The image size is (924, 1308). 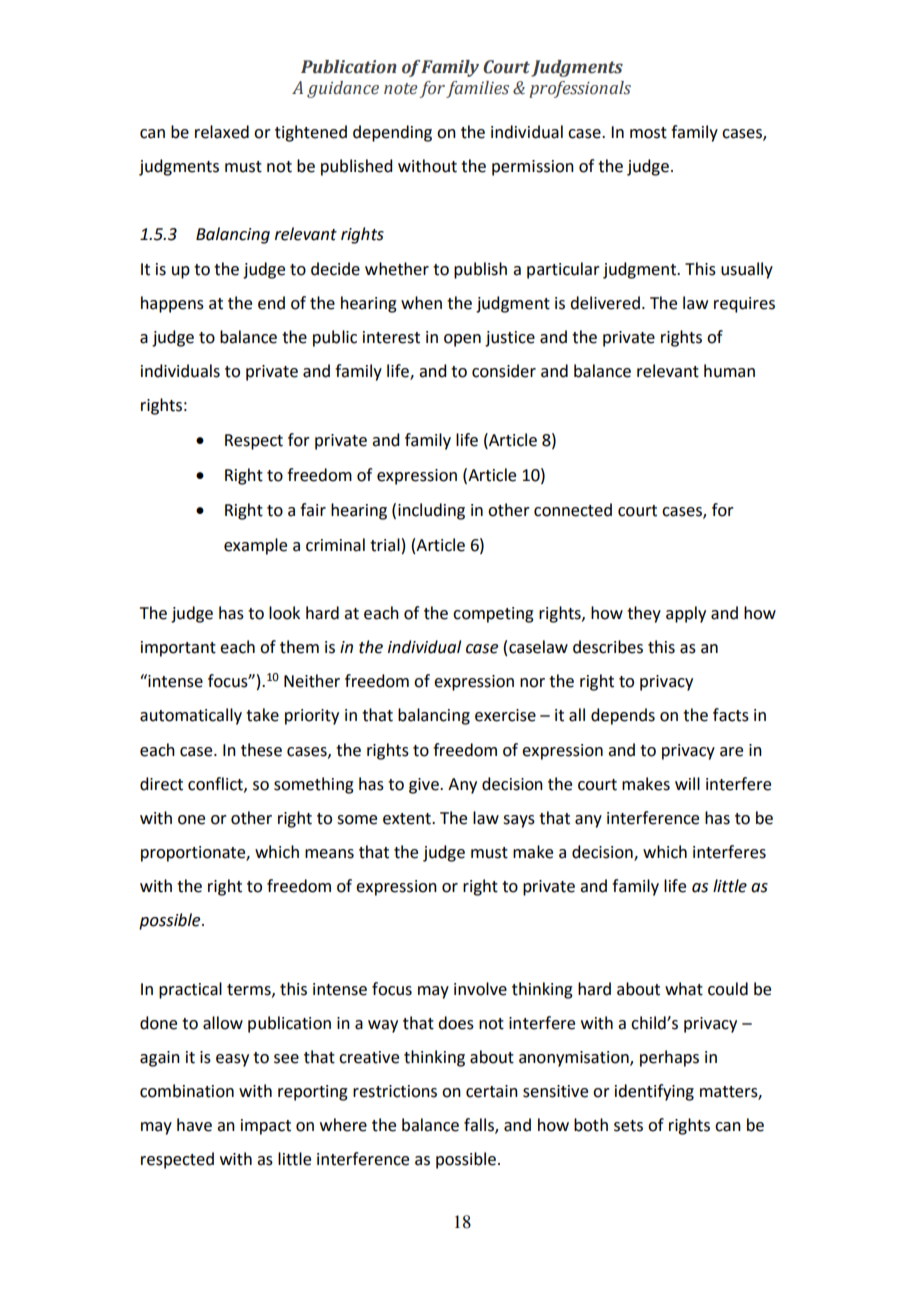 I want to click on most, so click(x=648, y=133).
